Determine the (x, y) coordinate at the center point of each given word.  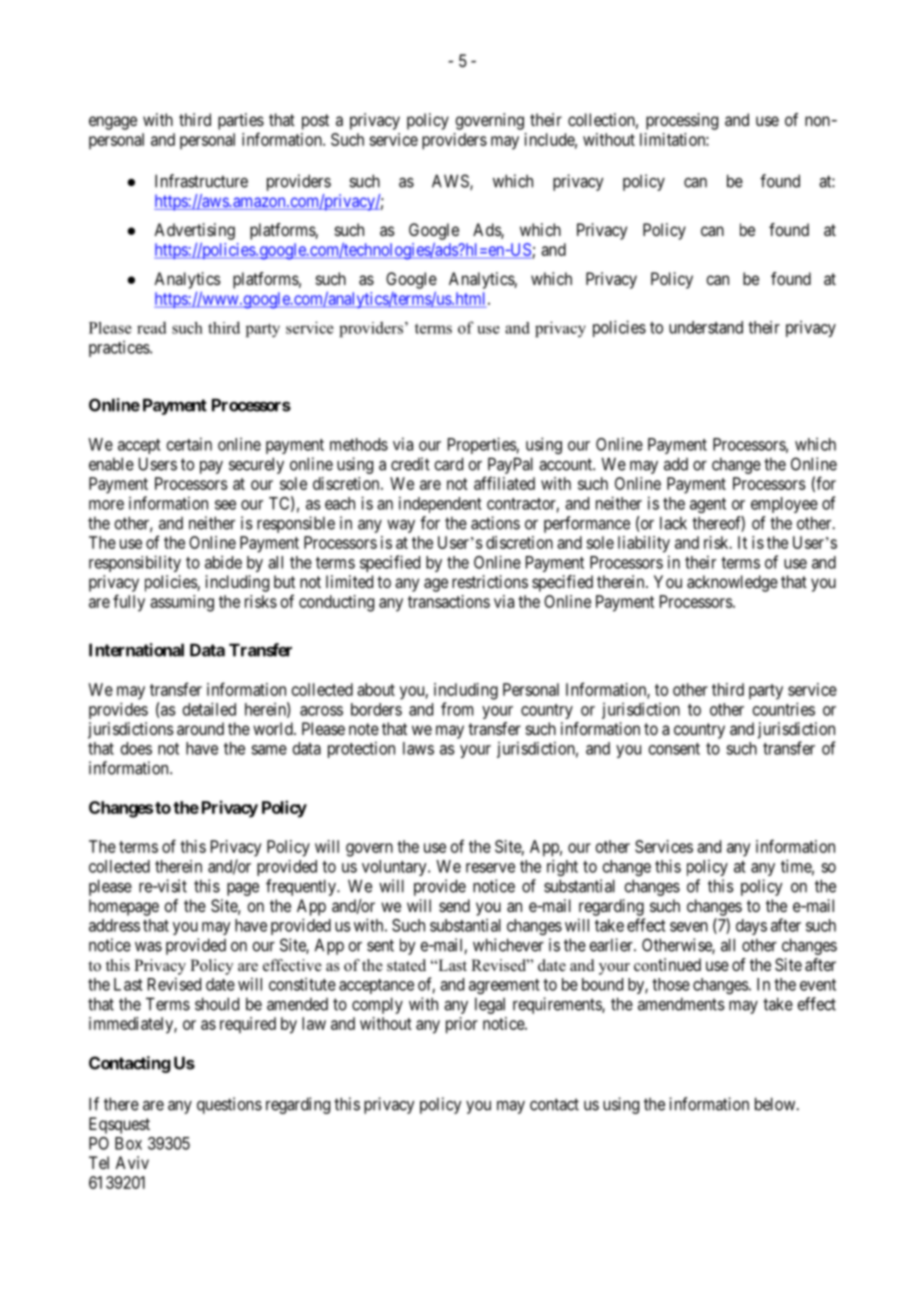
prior (462, 1025)
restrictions (490, 581)
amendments (681, 1004)
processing (682, 121)
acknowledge (732, 583)
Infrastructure (201, 181)
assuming (182, 603)
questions (229, 1105)
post (315, 122)
